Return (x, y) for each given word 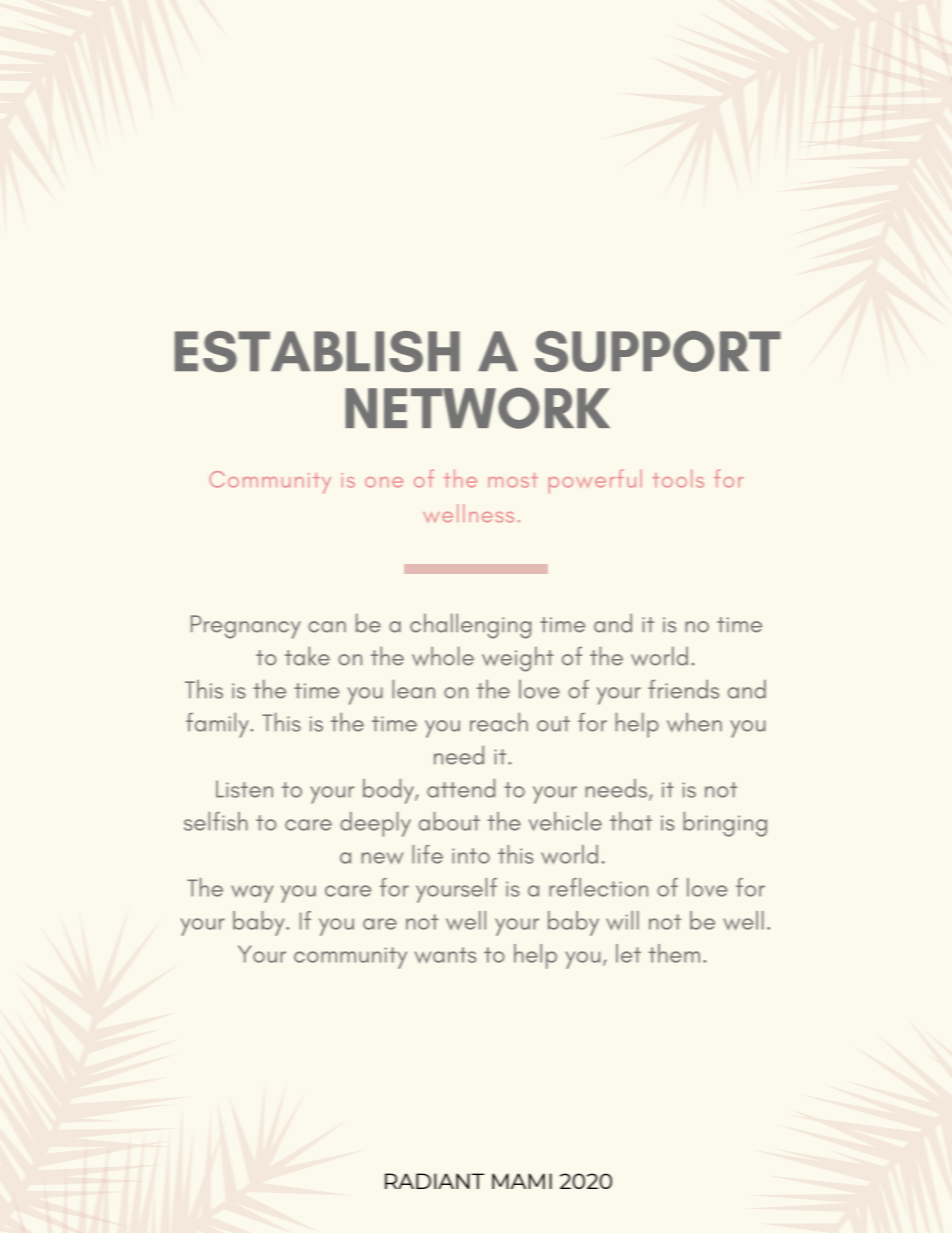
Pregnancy (246, 627)
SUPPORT (658, 351)
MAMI (522, 1181)
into (471, 856)
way (252, 894)
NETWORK (477, 408)
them (674, 953)
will (622, 920)
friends (683, 689)
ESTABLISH (317, 351)
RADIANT (434, 1181)
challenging (470, 626)
